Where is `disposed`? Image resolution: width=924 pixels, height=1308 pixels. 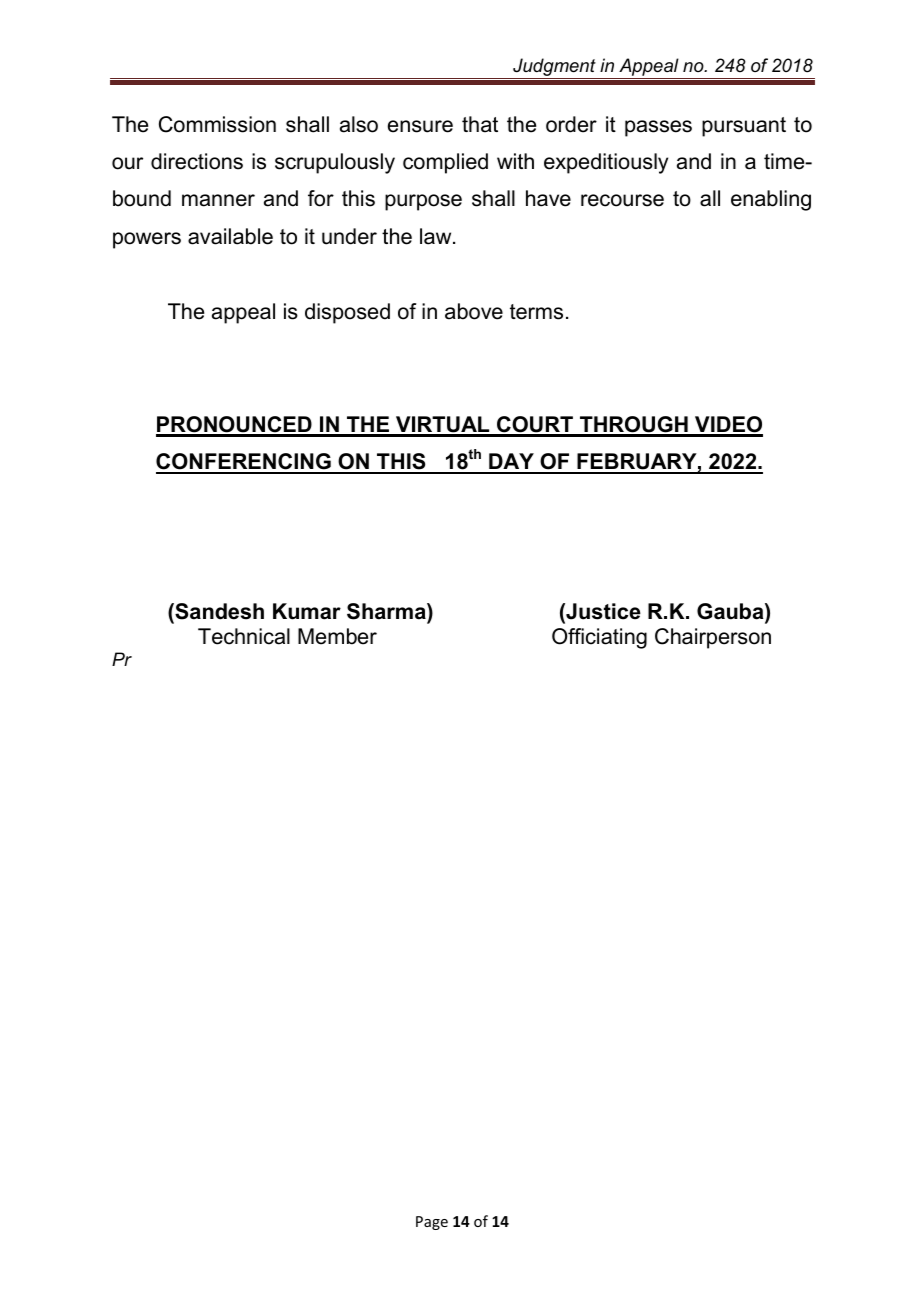 disposed is located at coordinates (347, 313).
